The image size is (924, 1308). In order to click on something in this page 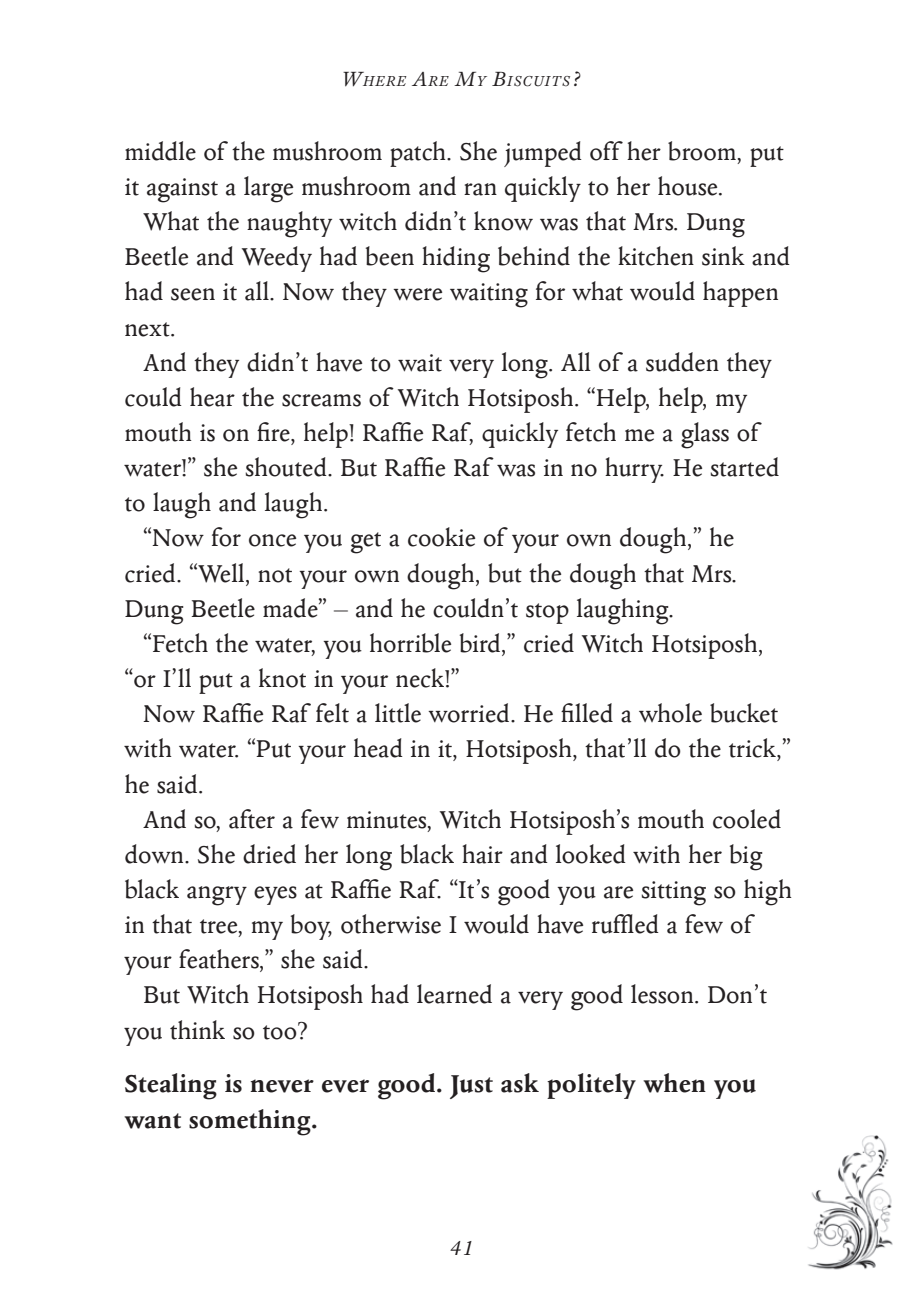, I will do `click(251, 1122)`.
